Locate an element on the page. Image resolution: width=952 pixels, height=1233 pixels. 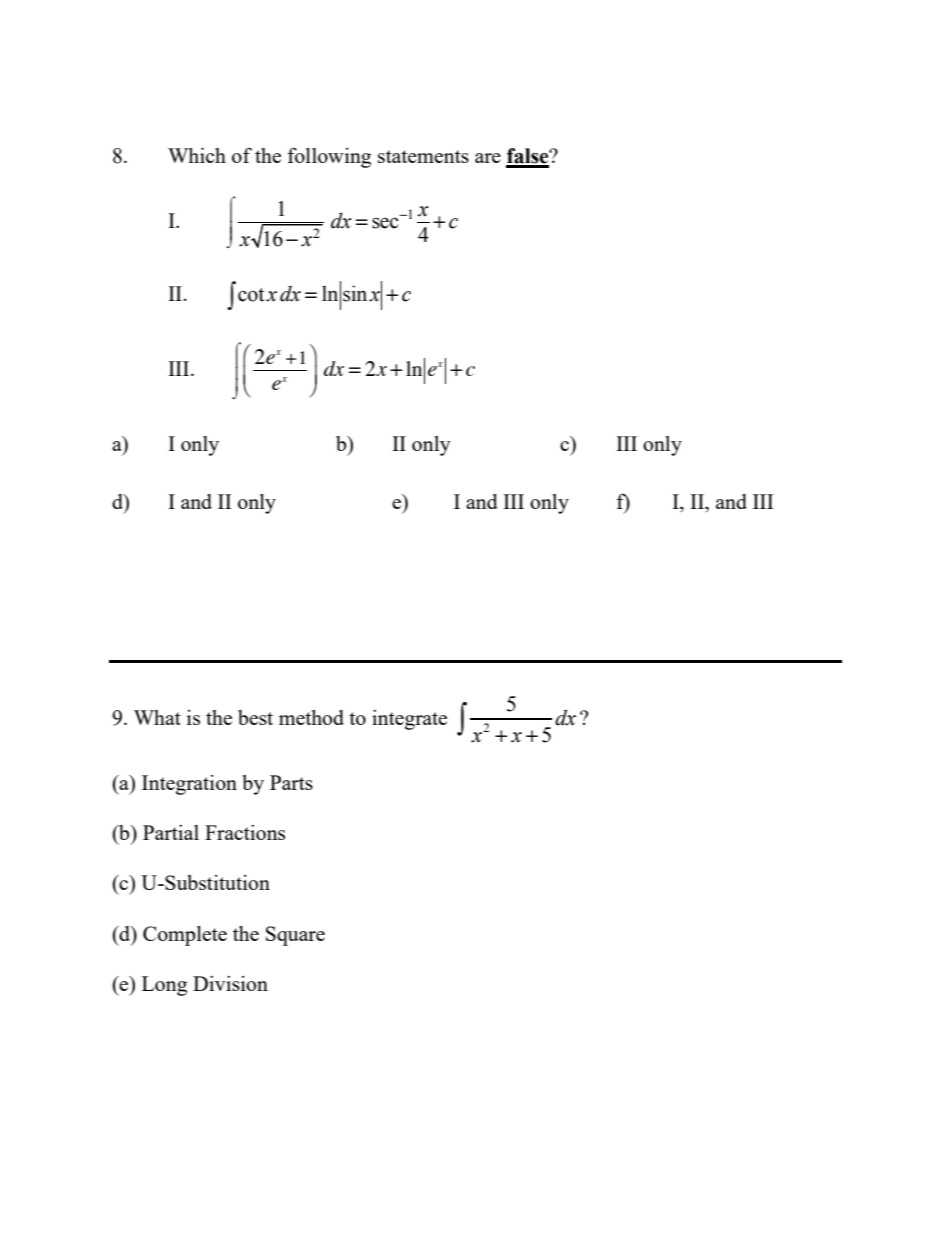
integrate is located at coordinates (409, 720).
